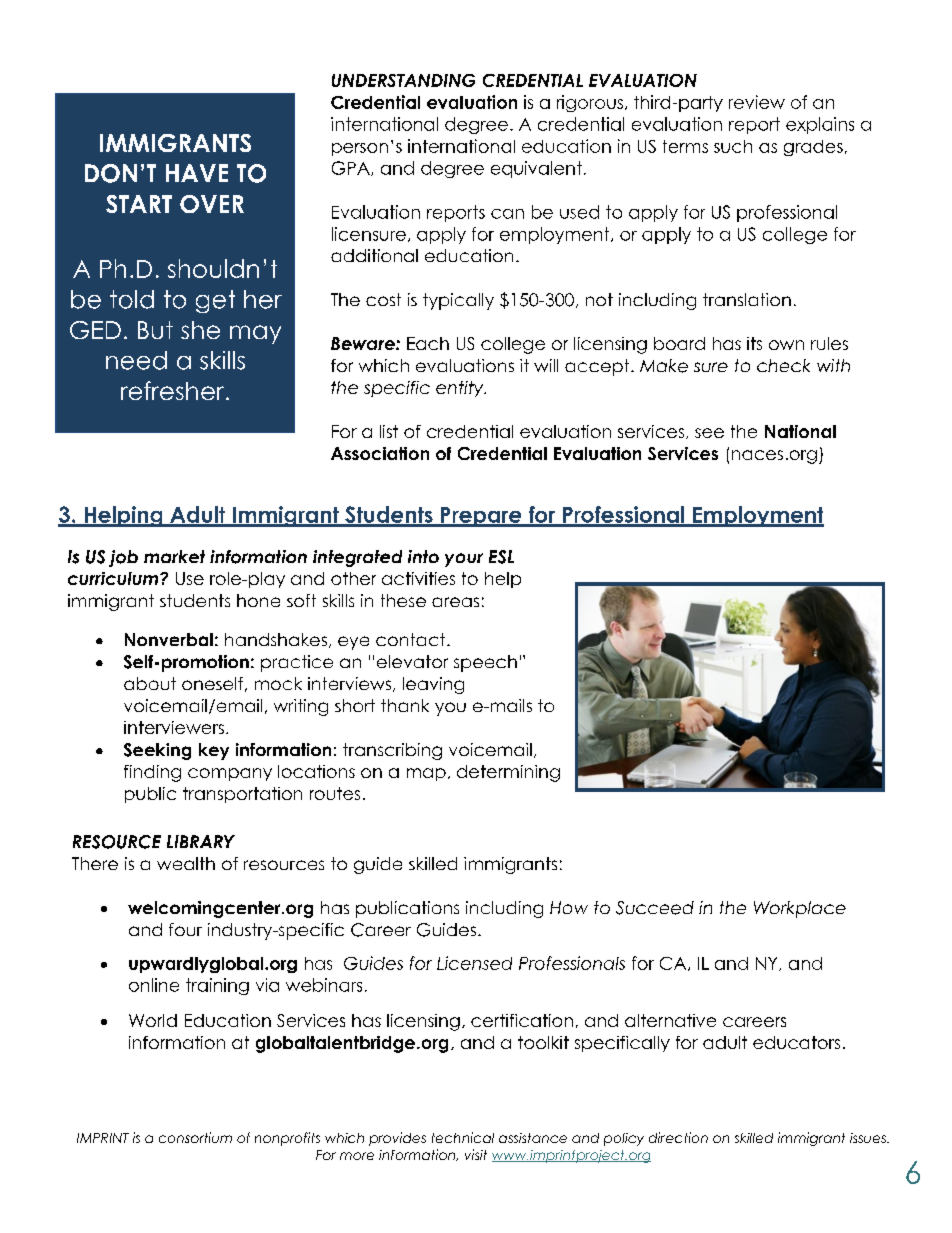  What do you see at coordinates (463, 1137) in the image?
I see `technical` at bounding box center [463, 1137].
